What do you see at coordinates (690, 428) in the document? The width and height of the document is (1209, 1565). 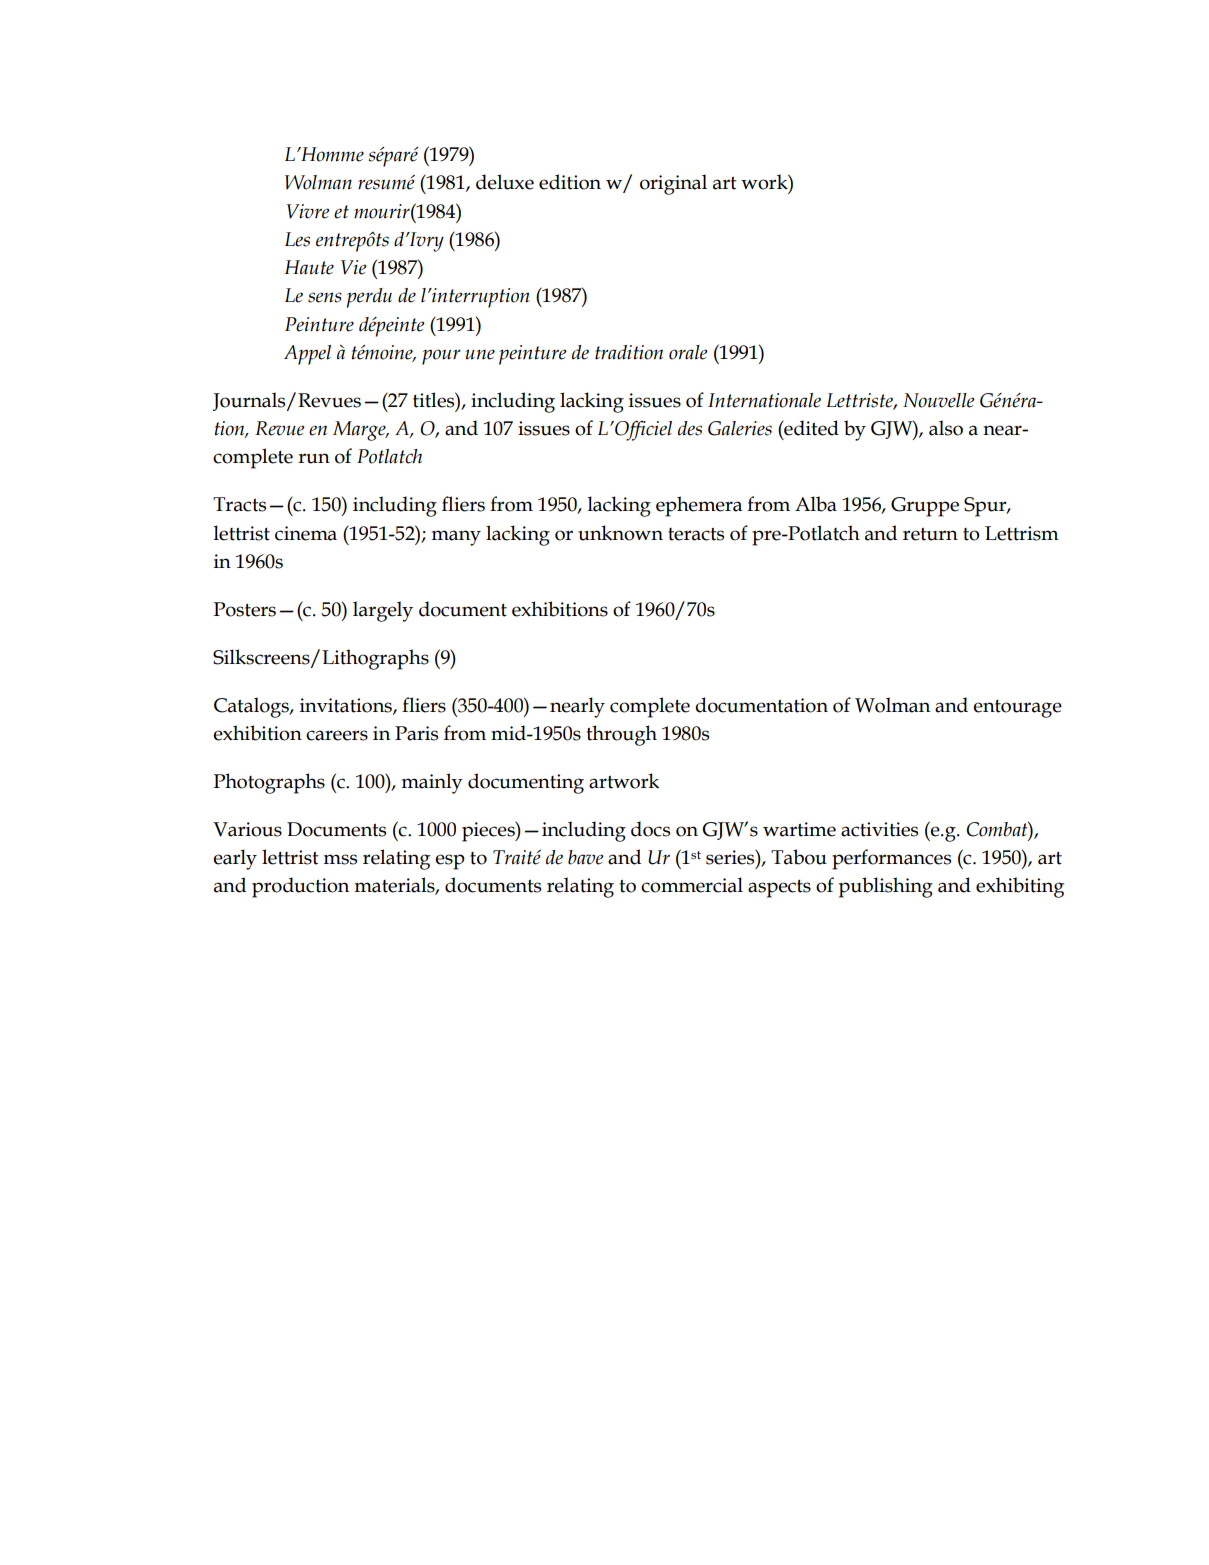 I see `des` at bounding box center [690, 428].
